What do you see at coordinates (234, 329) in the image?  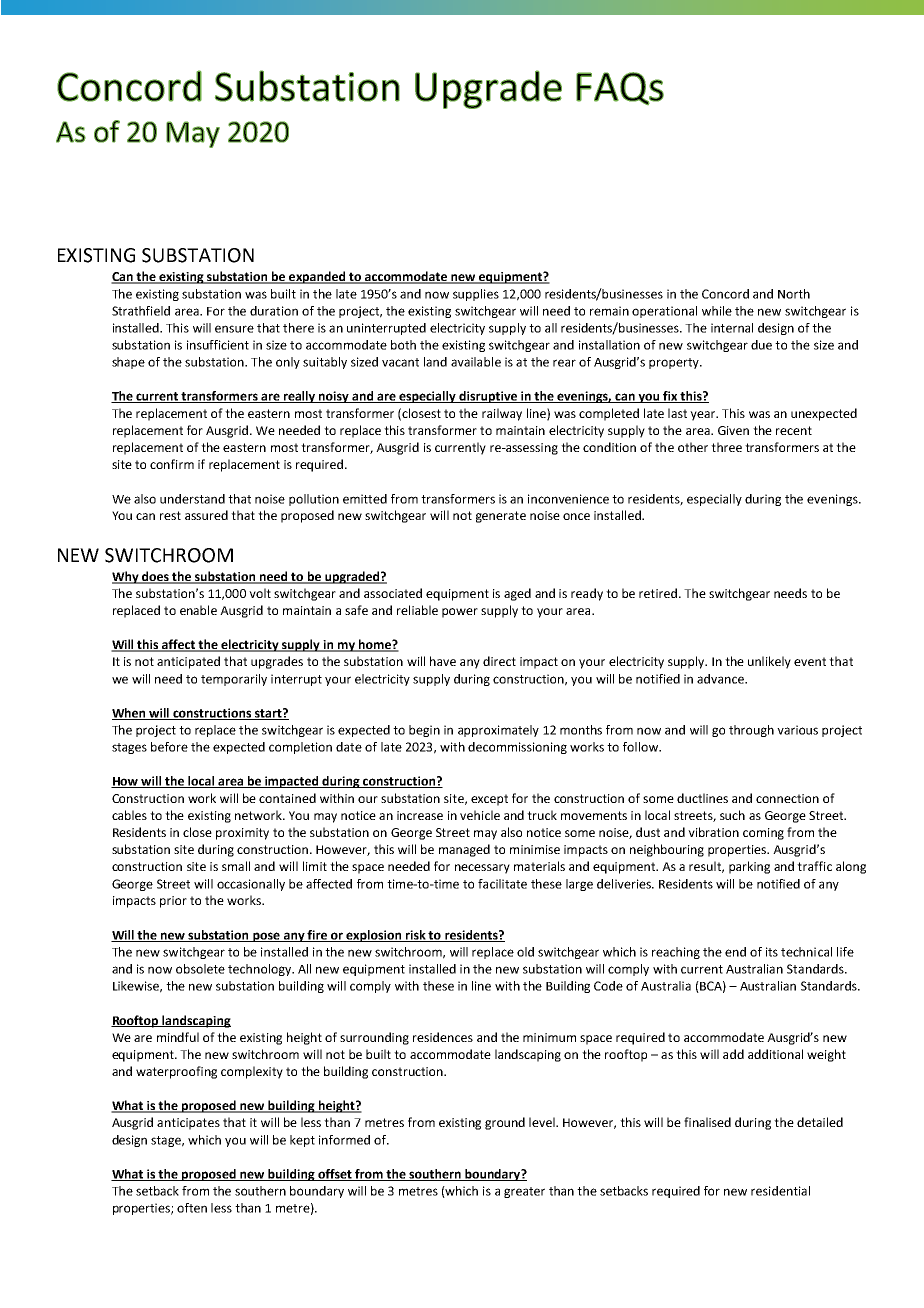 I see `ensure` at bounding box center [234, 329].
